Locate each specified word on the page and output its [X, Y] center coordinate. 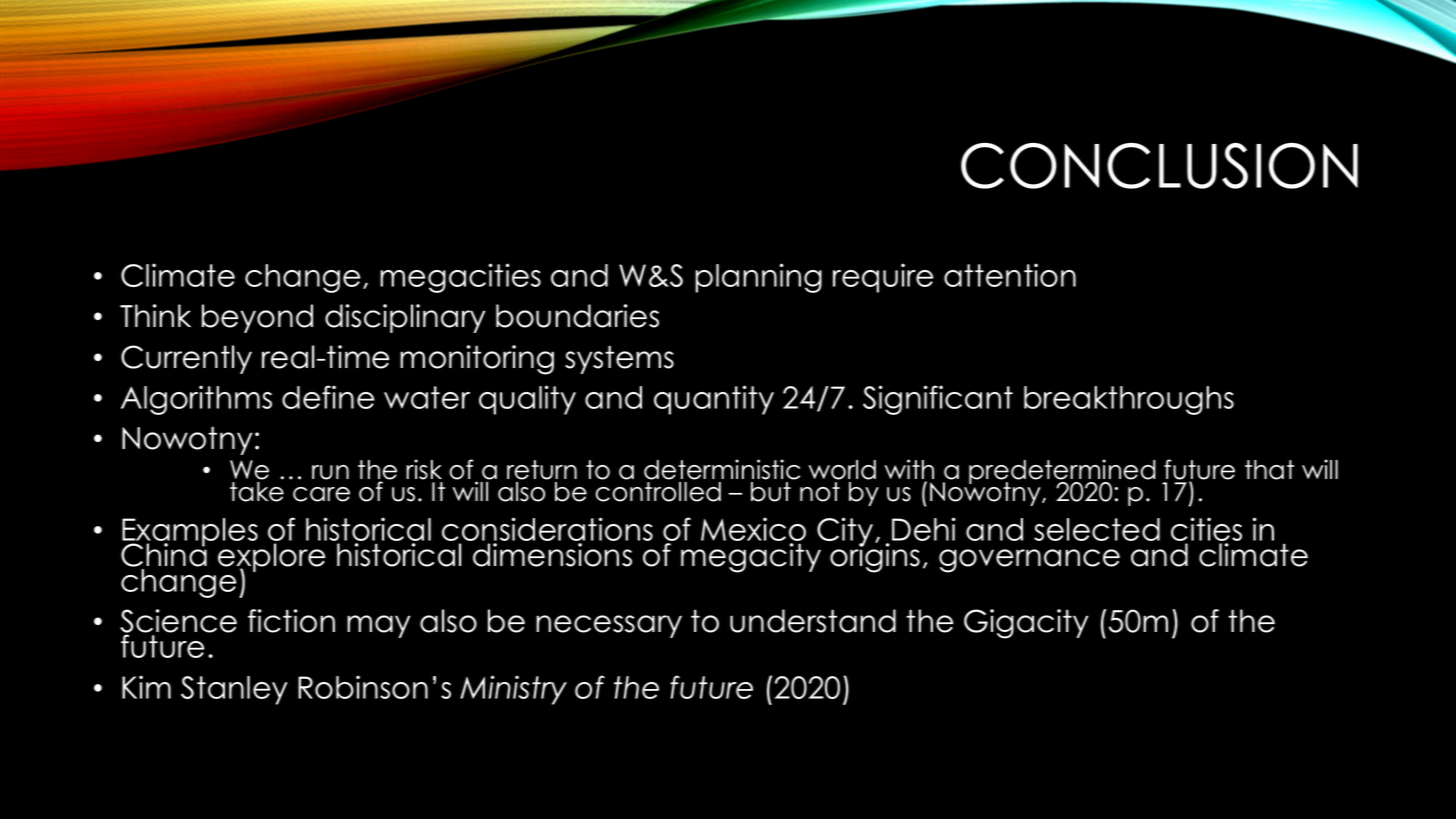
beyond [257, 318]
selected [1097, 529]
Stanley [234, 690]
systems [619, 359]
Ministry [513, 690]
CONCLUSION [1159, 166]
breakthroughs [1129, 400]
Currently [186, 359]
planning [758, 278]
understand [813, 621]
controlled [658, 492]
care [321, 494]
